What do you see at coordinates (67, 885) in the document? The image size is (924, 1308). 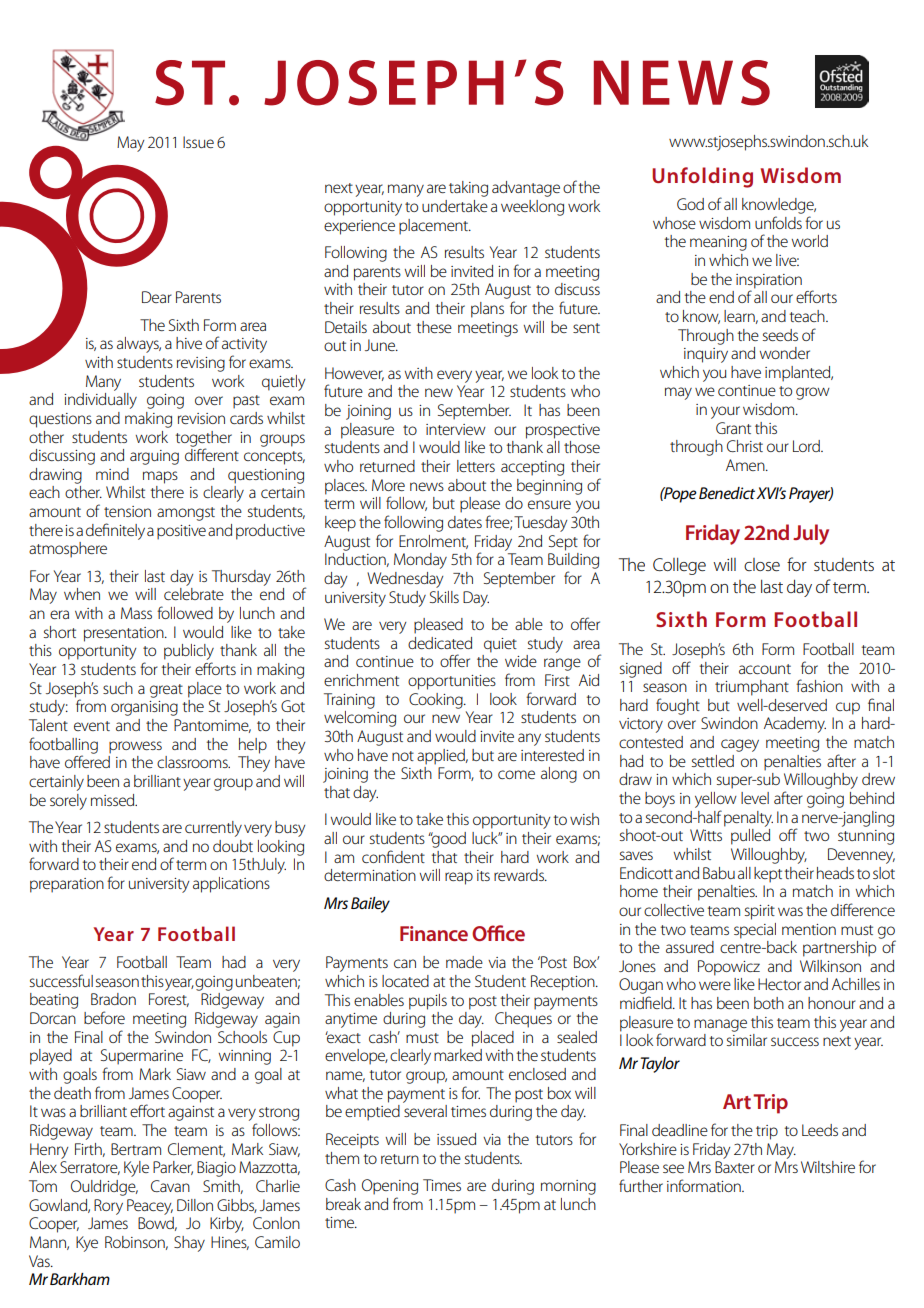 I see `preparation` at bounding box center [67, 885].
